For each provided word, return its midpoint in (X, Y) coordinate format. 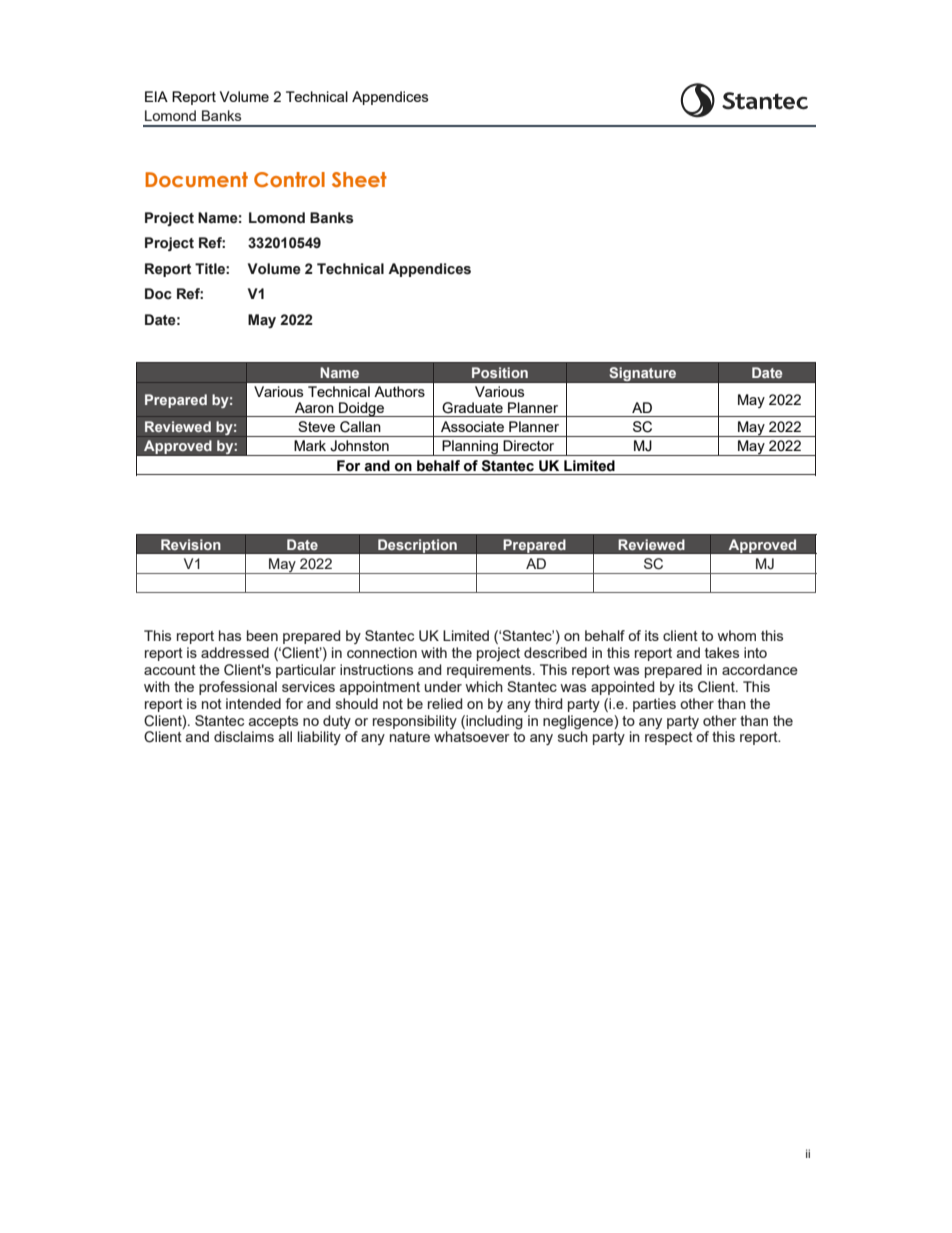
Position (500, 372)
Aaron (314, 407)
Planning (470, 448)
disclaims (244, 736)
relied (445, 703)
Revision (191, 544)
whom (736, 635)
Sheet (359, 179)
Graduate (472, 408)
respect (669, 738)
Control (289, 179)
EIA (156, 96)
